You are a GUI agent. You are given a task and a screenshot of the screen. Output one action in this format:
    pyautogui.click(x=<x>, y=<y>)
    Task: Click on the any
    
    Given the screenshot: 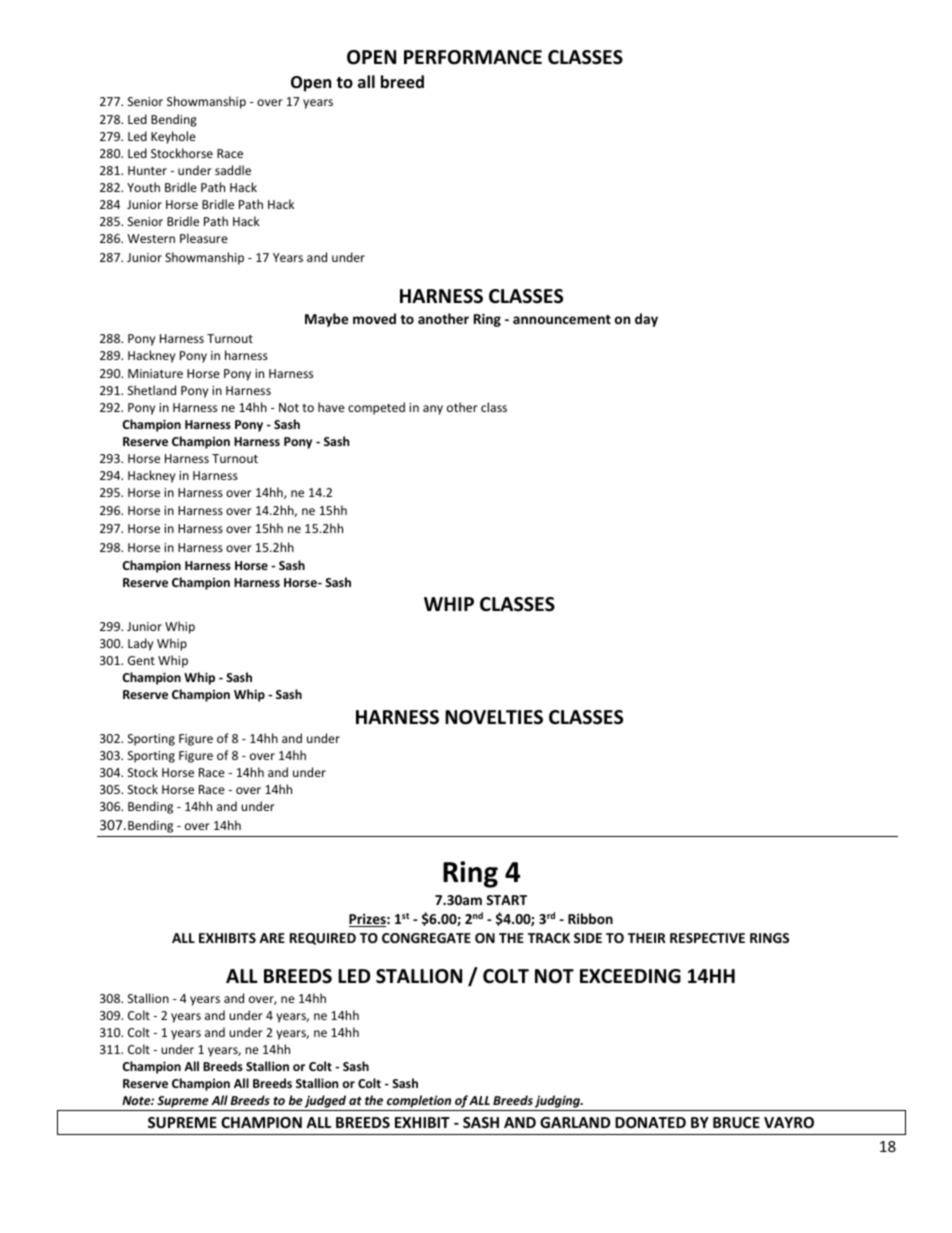 What is the action you would take?
    pyautogui.click(x=433, y=410)
